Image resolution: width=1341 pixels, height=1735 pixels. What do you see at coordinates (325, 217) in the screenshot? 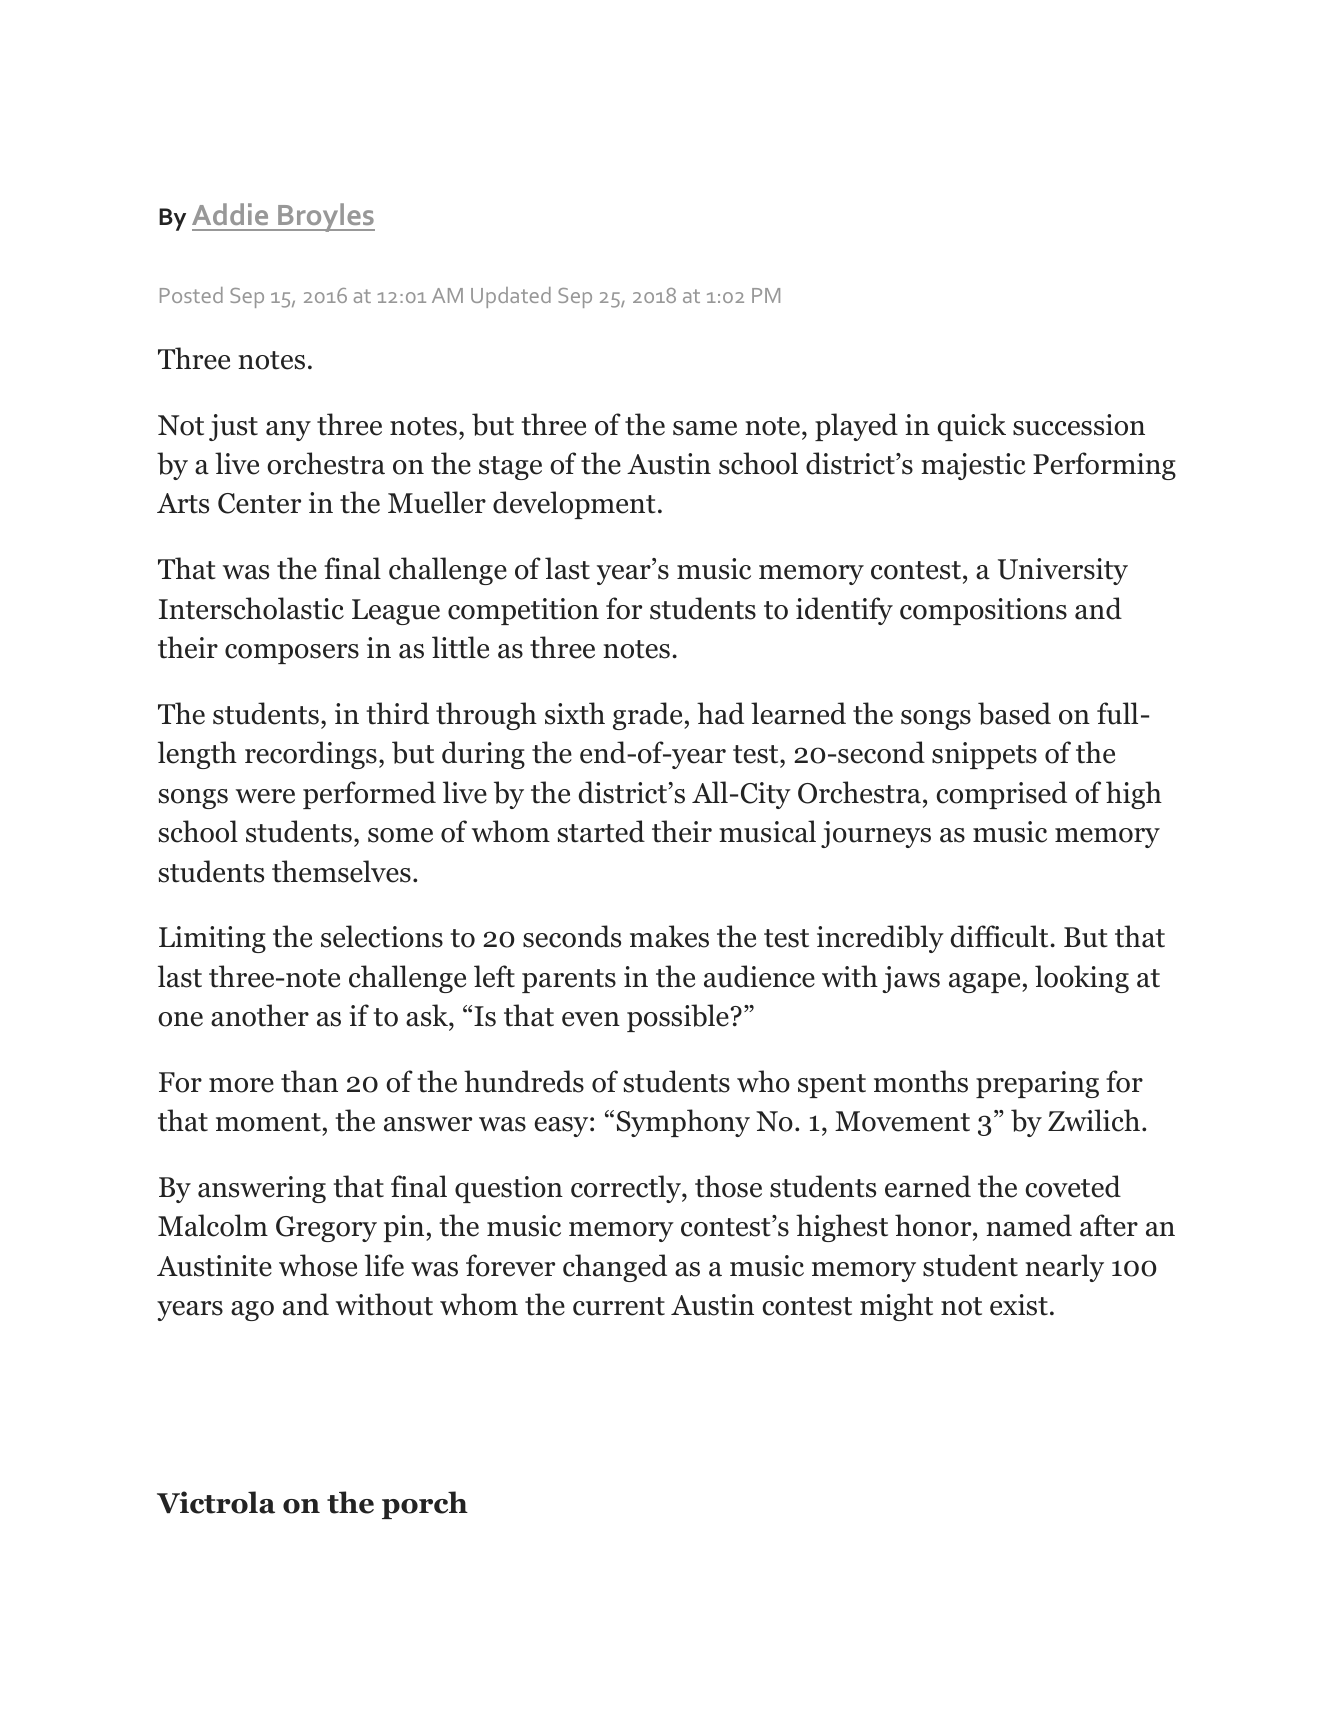
I see `Broyles` at bounding box center [325, 217].
